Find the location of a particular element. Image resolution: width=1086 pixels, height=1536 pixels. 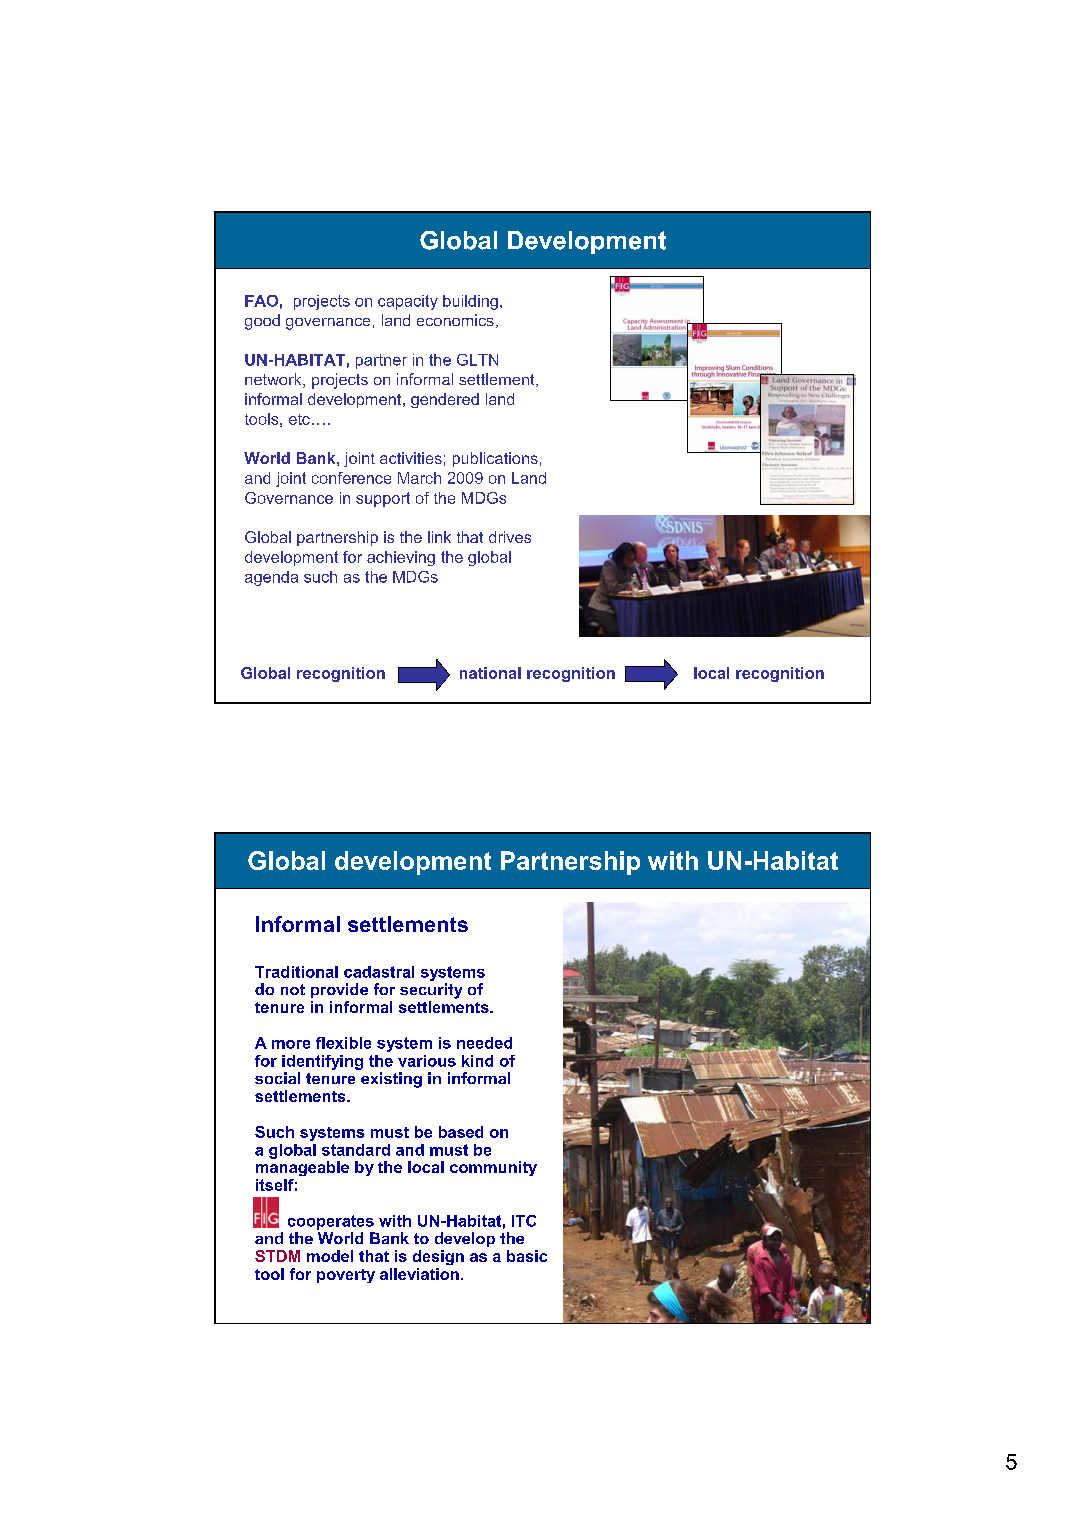

needed is located at coordinates (484, 1043).
